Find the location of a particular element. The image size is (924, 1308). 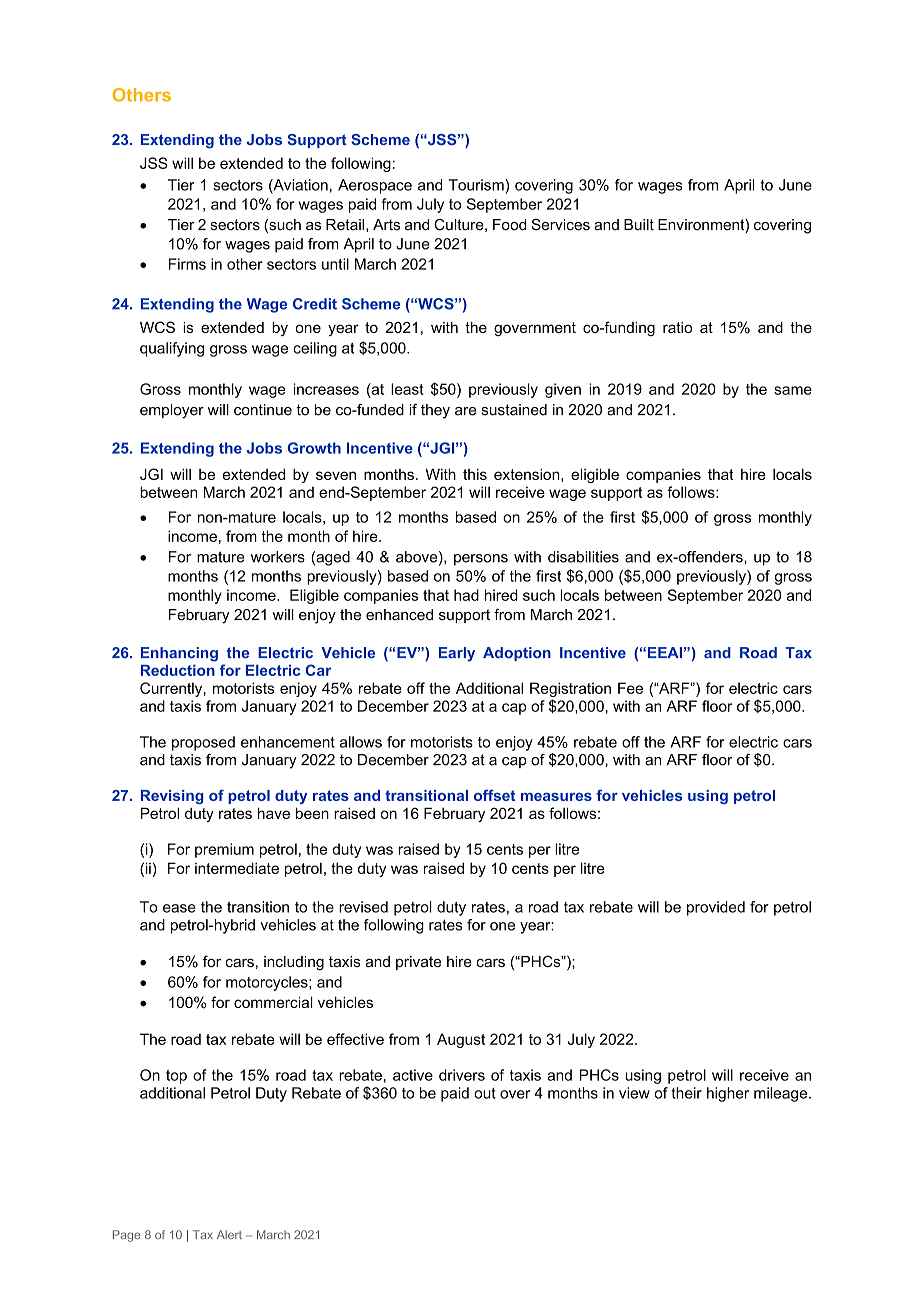

out is located at coordinates (485, 1093).
